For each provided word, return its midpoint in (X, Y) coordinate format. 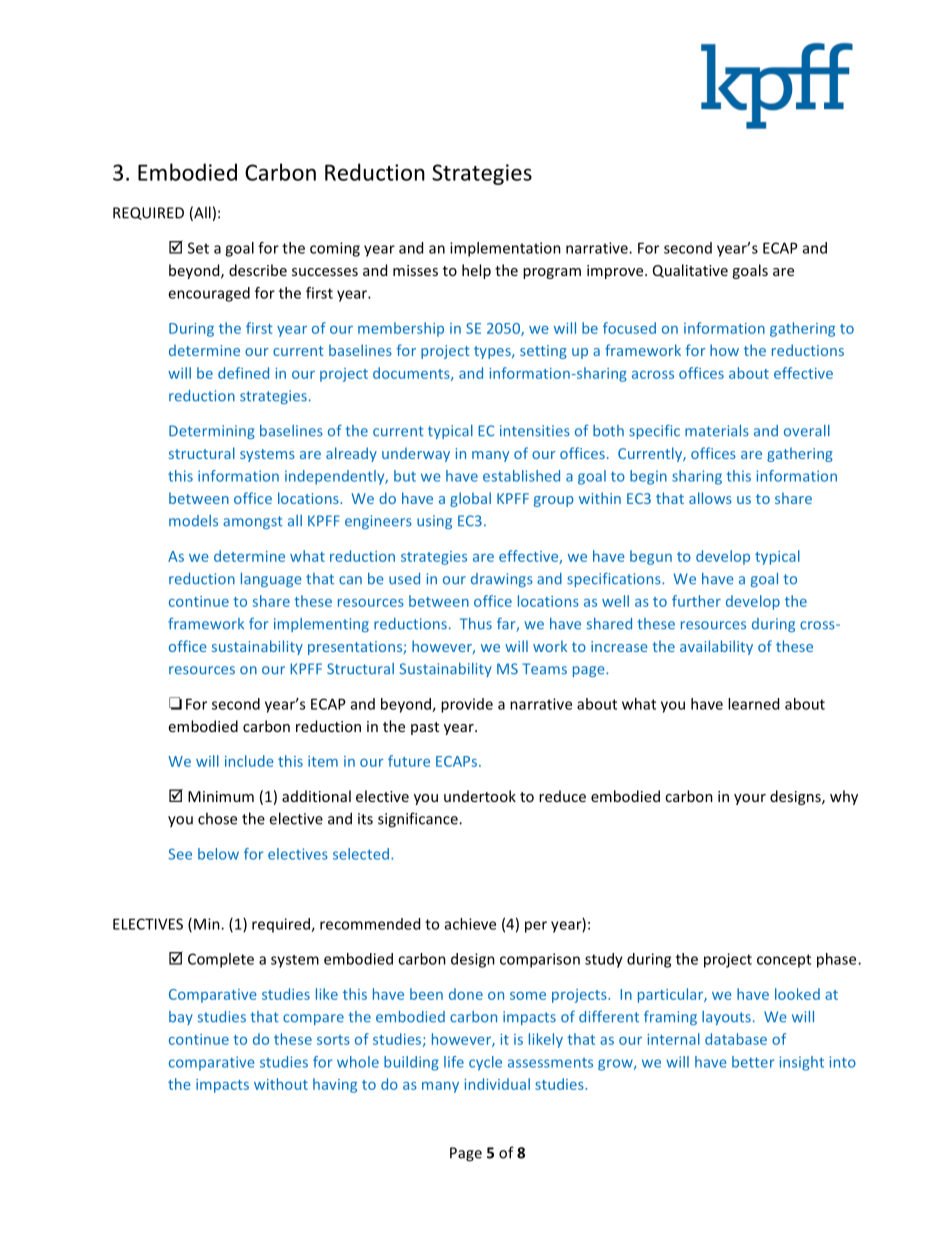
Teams (544, 669)
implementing (321, 625)
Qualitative (690, 271)
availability (716, 647)
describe (258, 270)
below (218, 854)
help (476, 271)
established (521, 476)
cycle (485, 1063)
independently (336, 477)
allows (710, 498)
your (750, 799)
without (281, 1084)
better (753, 1062)
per (536, 927)
